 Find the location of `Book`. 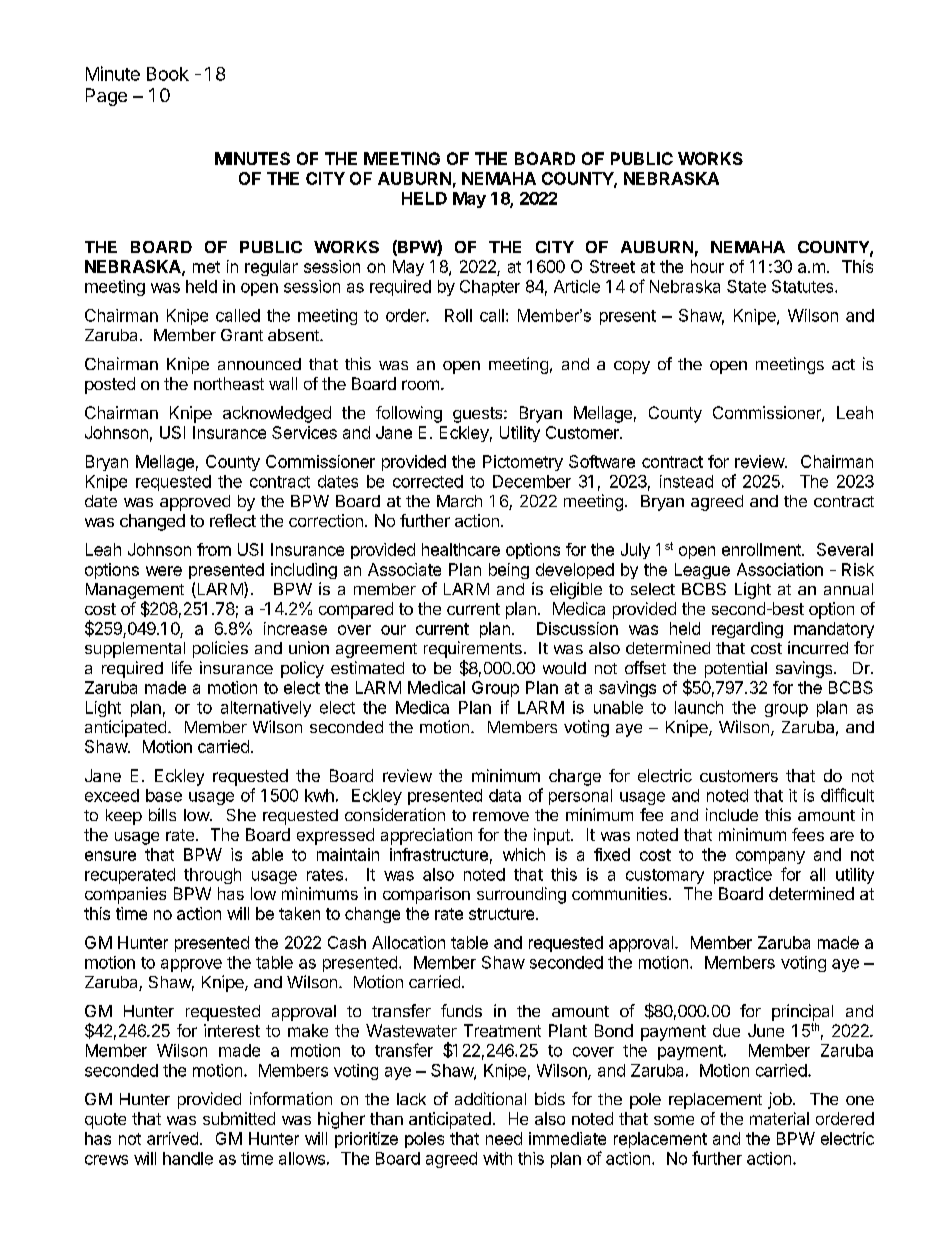

Book is located at coordinates (168, 74).
